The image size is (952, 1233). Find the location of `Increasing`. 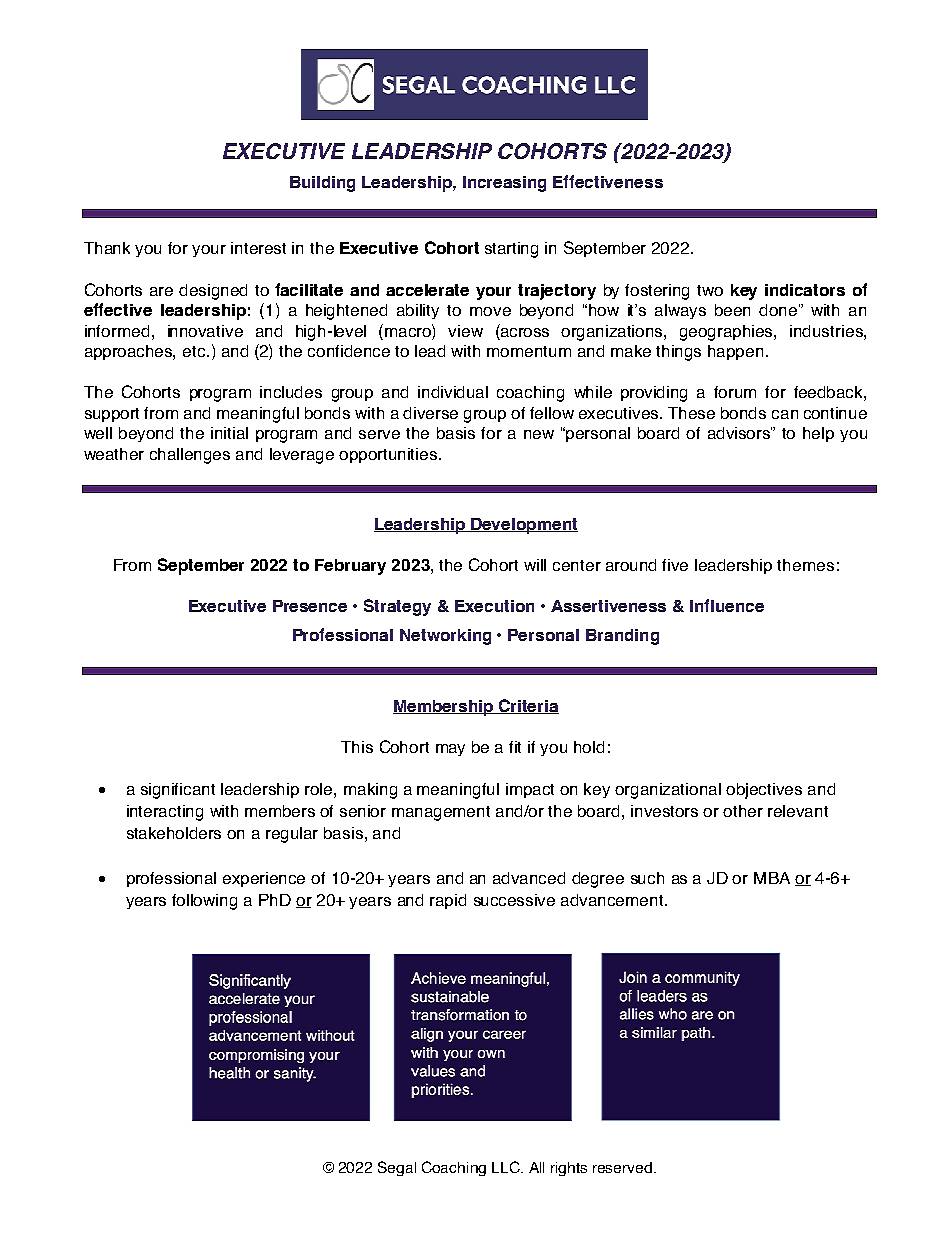

Increasing is located at coordinates (504, 184).
